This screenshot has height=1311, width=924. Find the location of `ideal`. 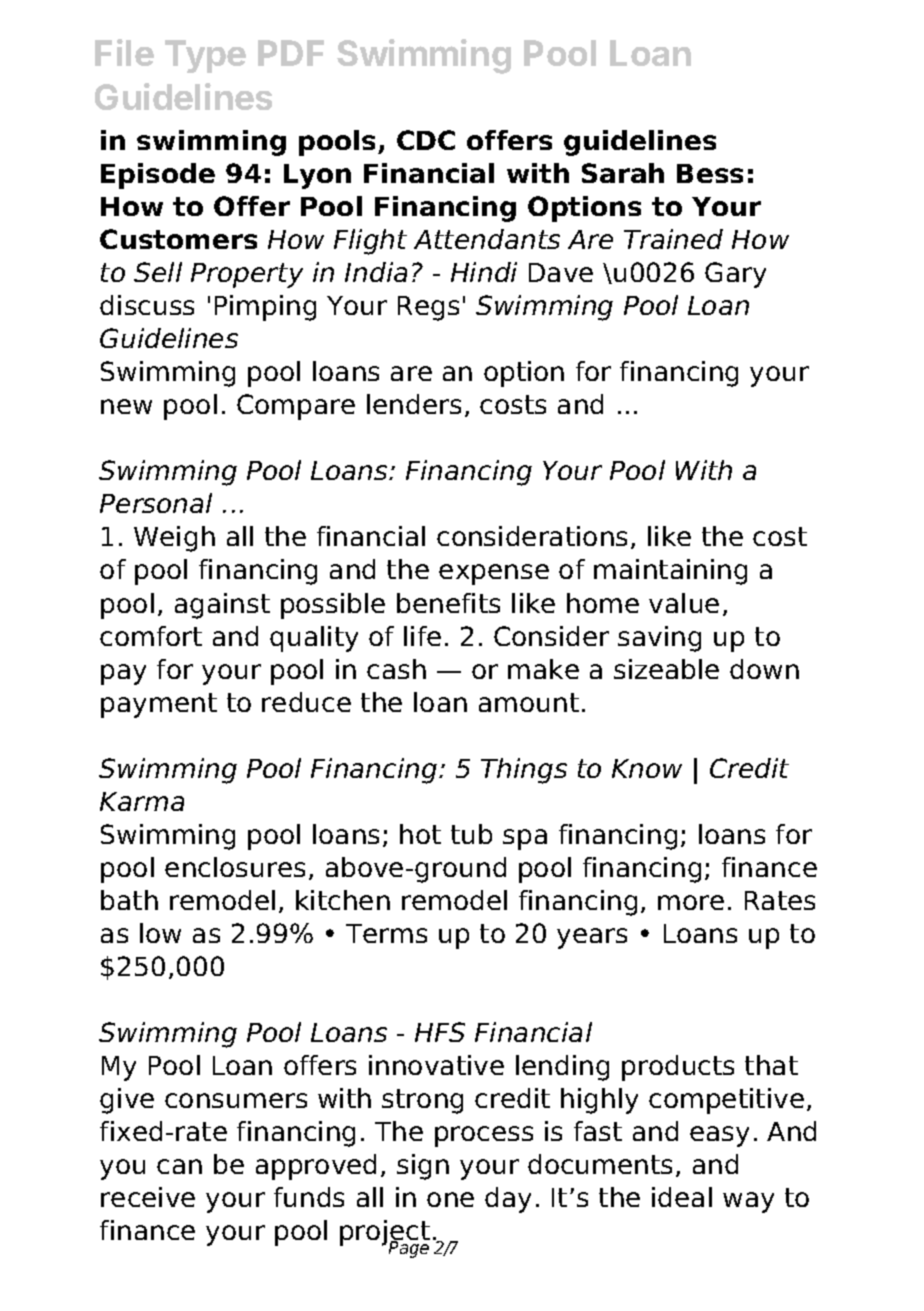

ideal is located at coordinates (682, 1197).
